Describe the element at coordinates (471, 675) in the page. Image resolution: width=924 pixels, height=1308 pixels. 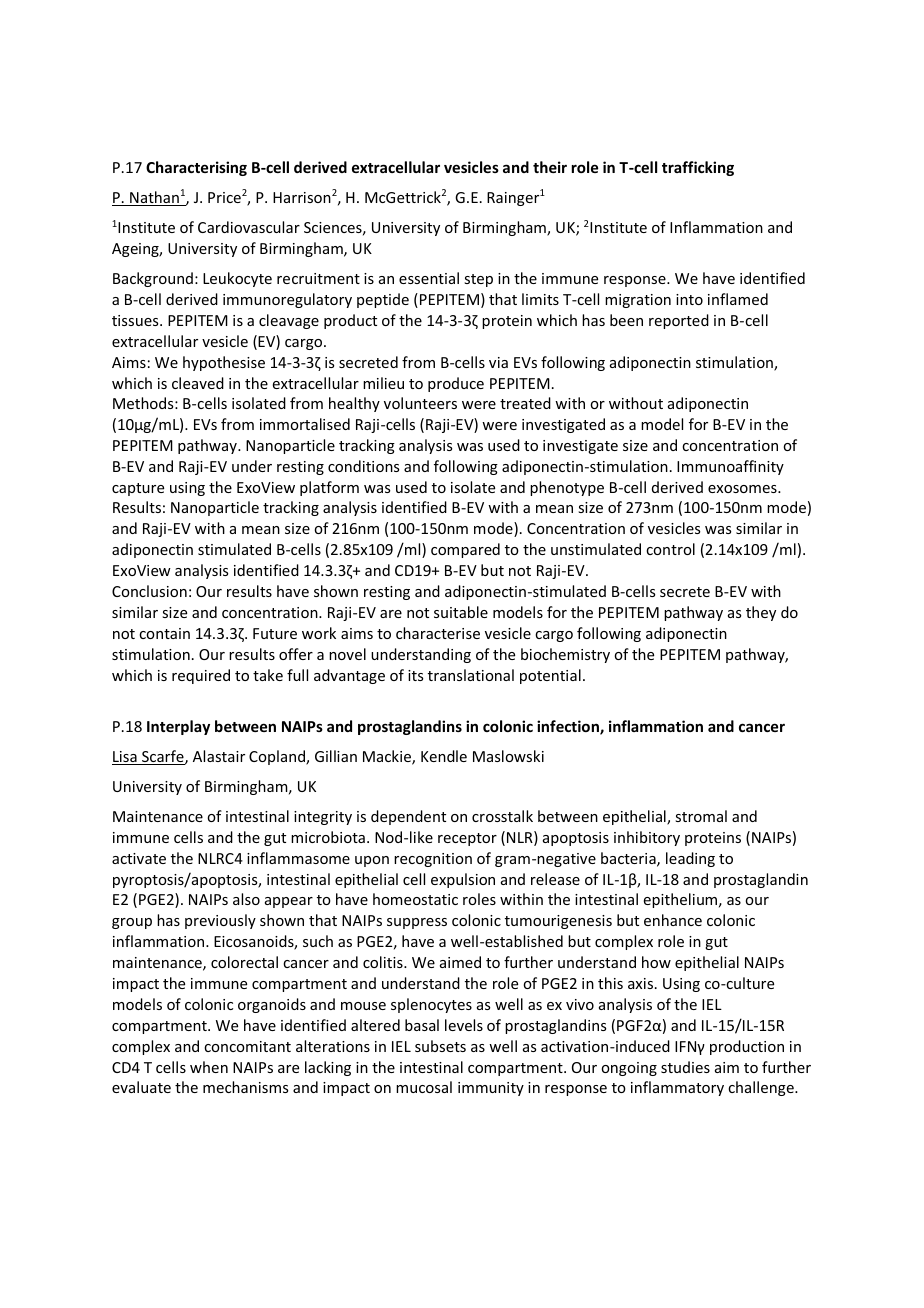
I see `translational` at that location.
